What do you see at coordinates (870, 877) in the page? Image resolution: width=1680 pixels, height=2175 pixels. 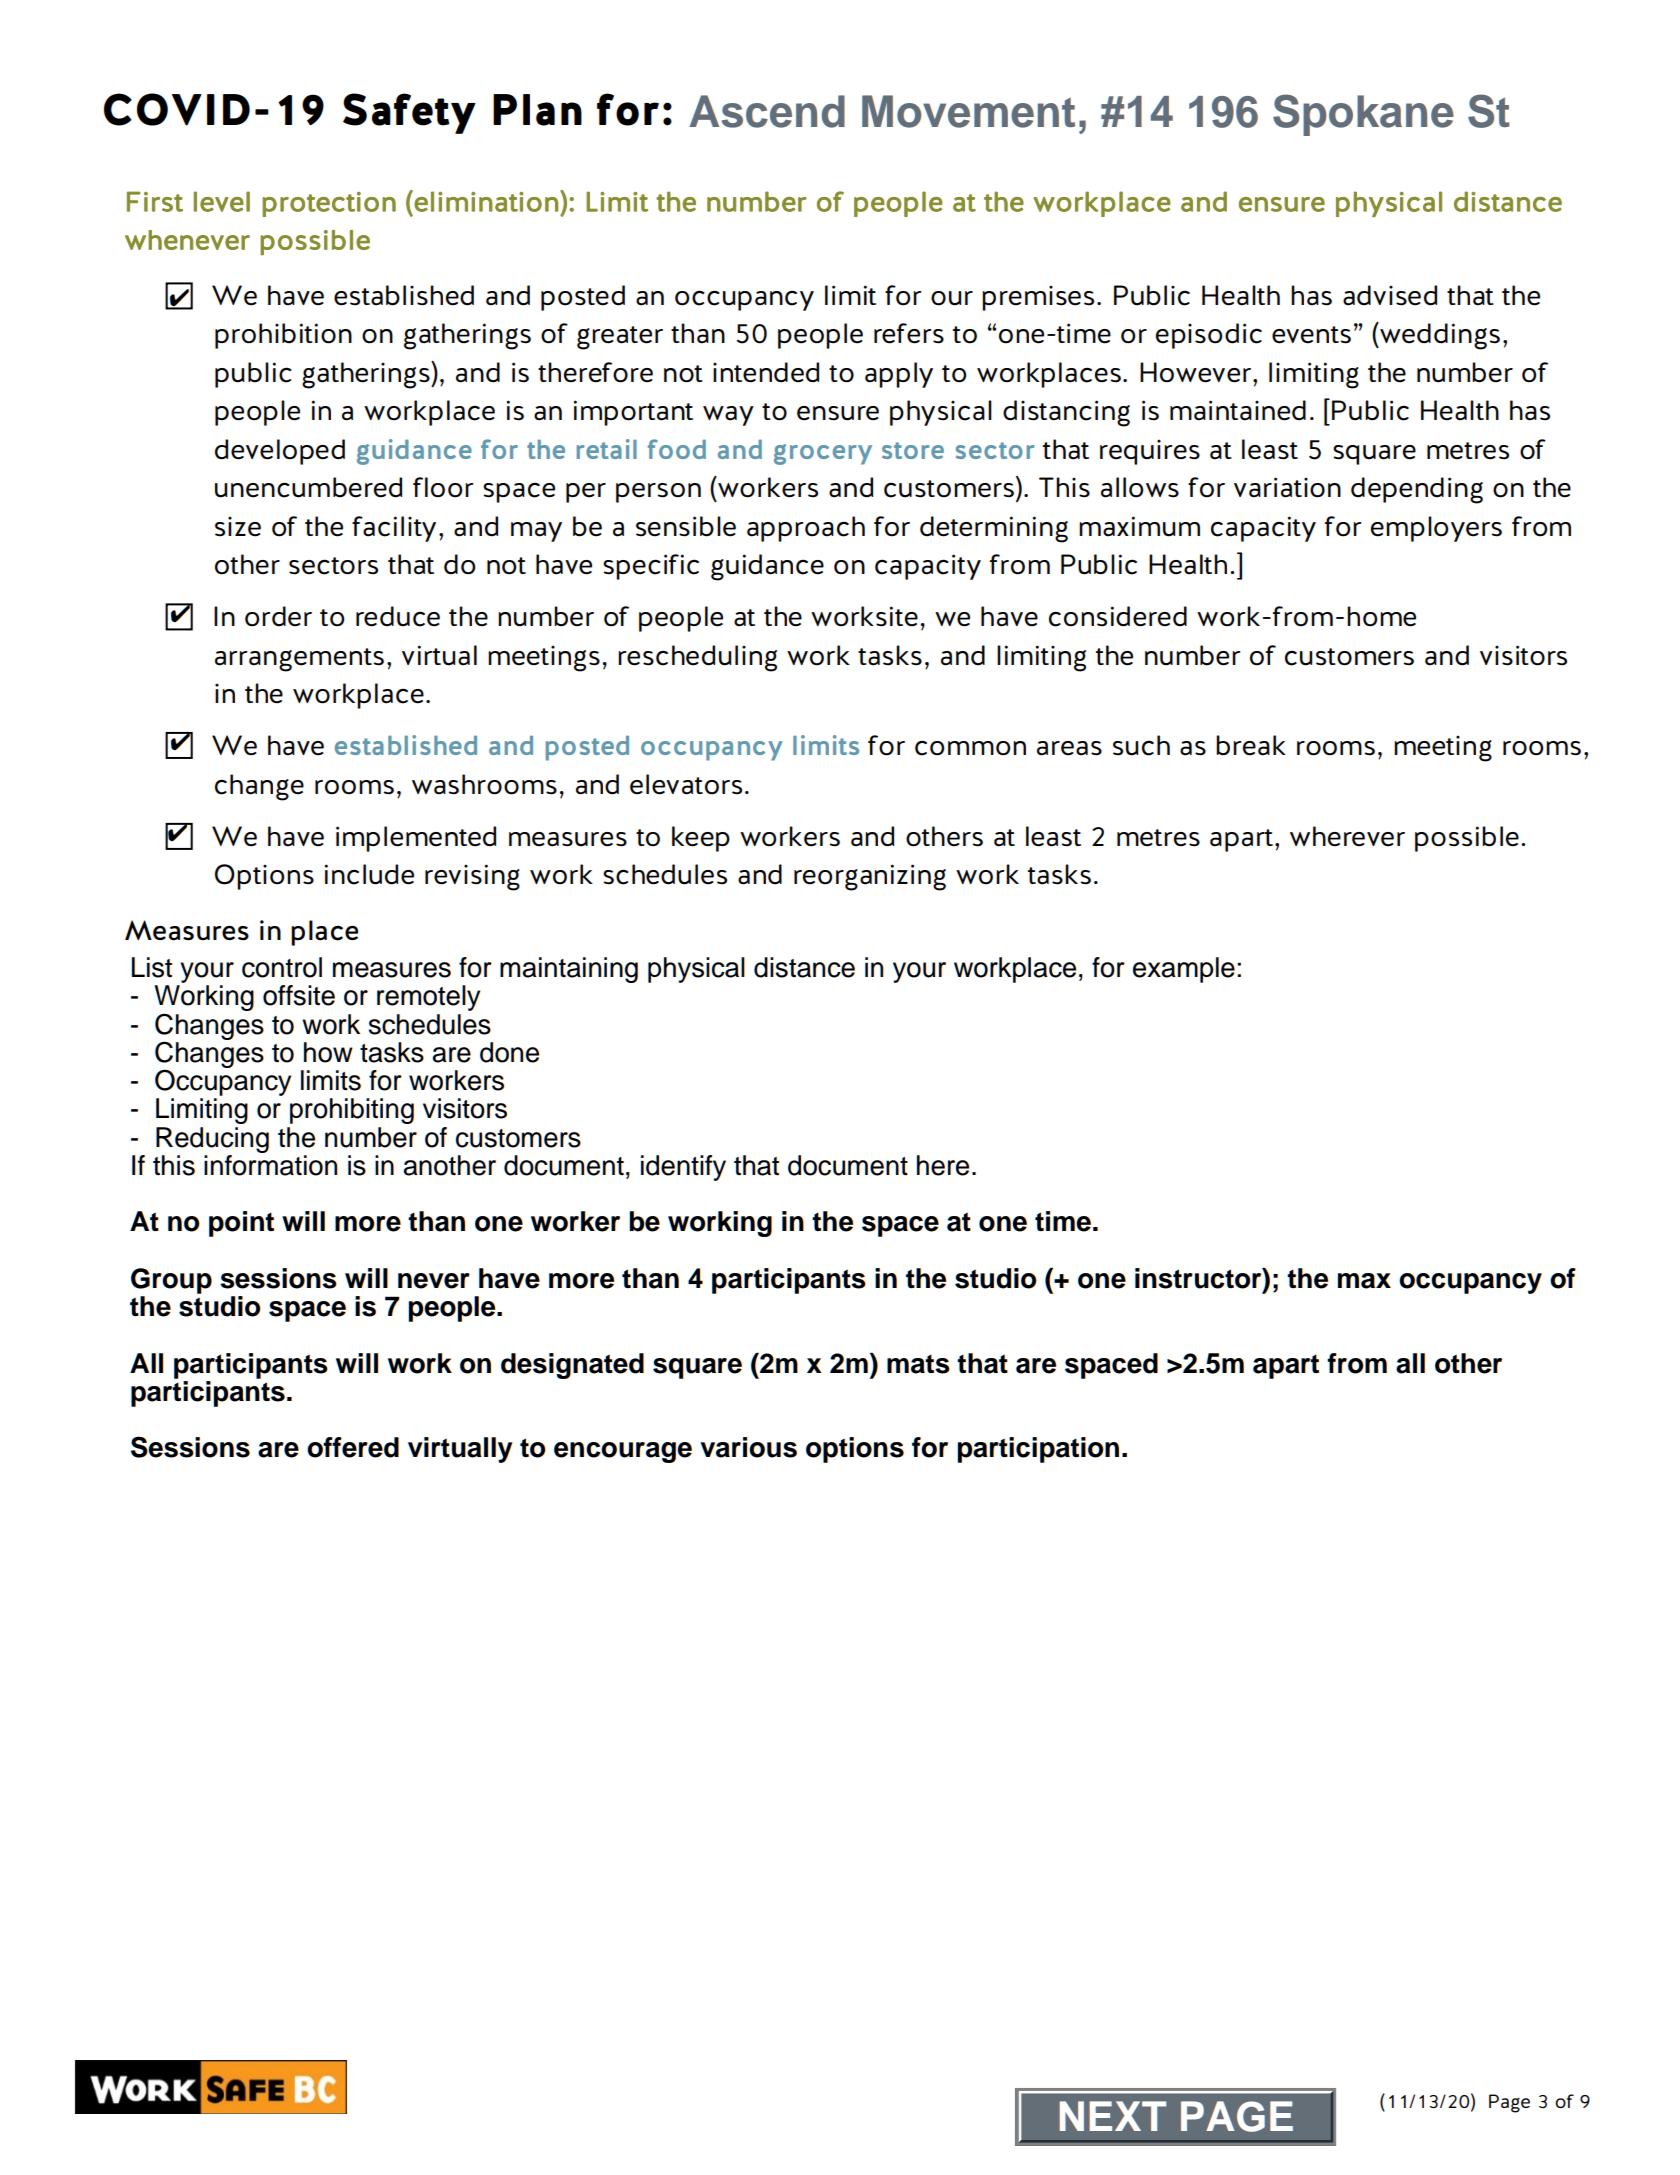 I see `reorganizing` at bounding box center [870, 877].
